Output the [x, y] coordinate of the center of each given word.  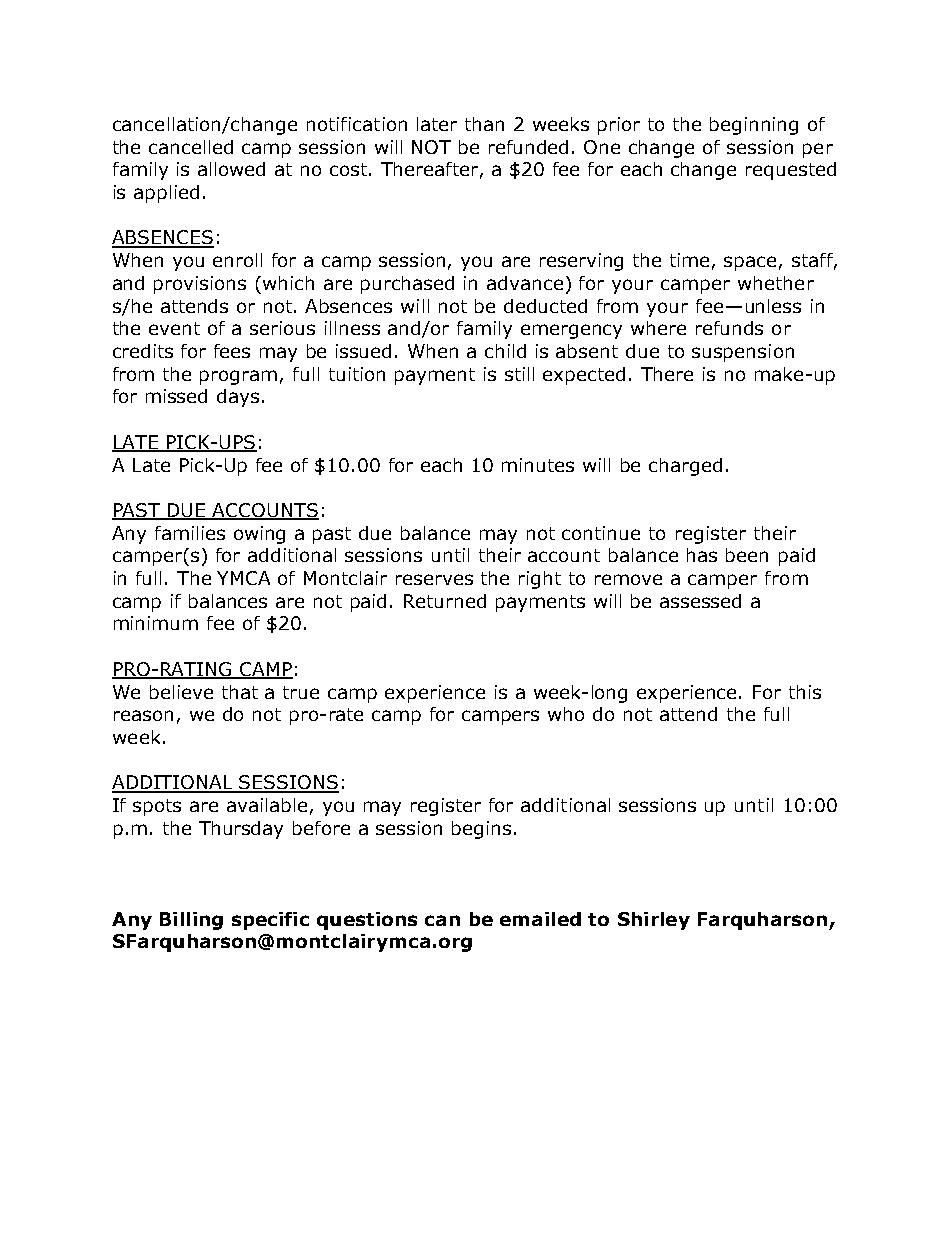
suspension [743, 353]
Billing [191, 921]
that [240, 692]
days [238, 398]
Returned [445, 601]
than [484, 124]
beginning [754, 126]
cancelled [191, 147]
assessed [700, 601]
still [519, 374]
